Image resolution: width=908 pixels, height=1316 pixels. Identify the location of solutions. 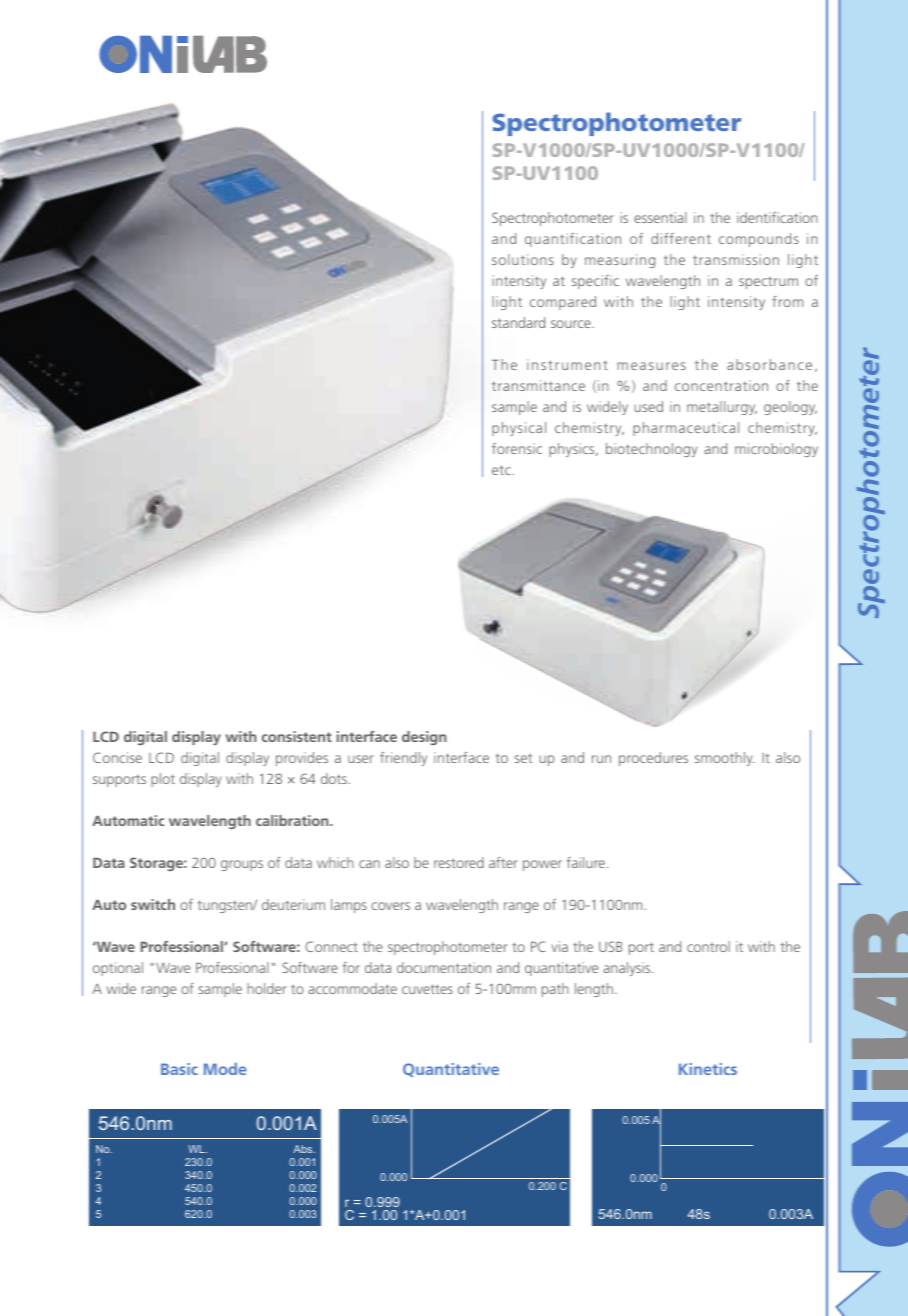
(523, 259).
